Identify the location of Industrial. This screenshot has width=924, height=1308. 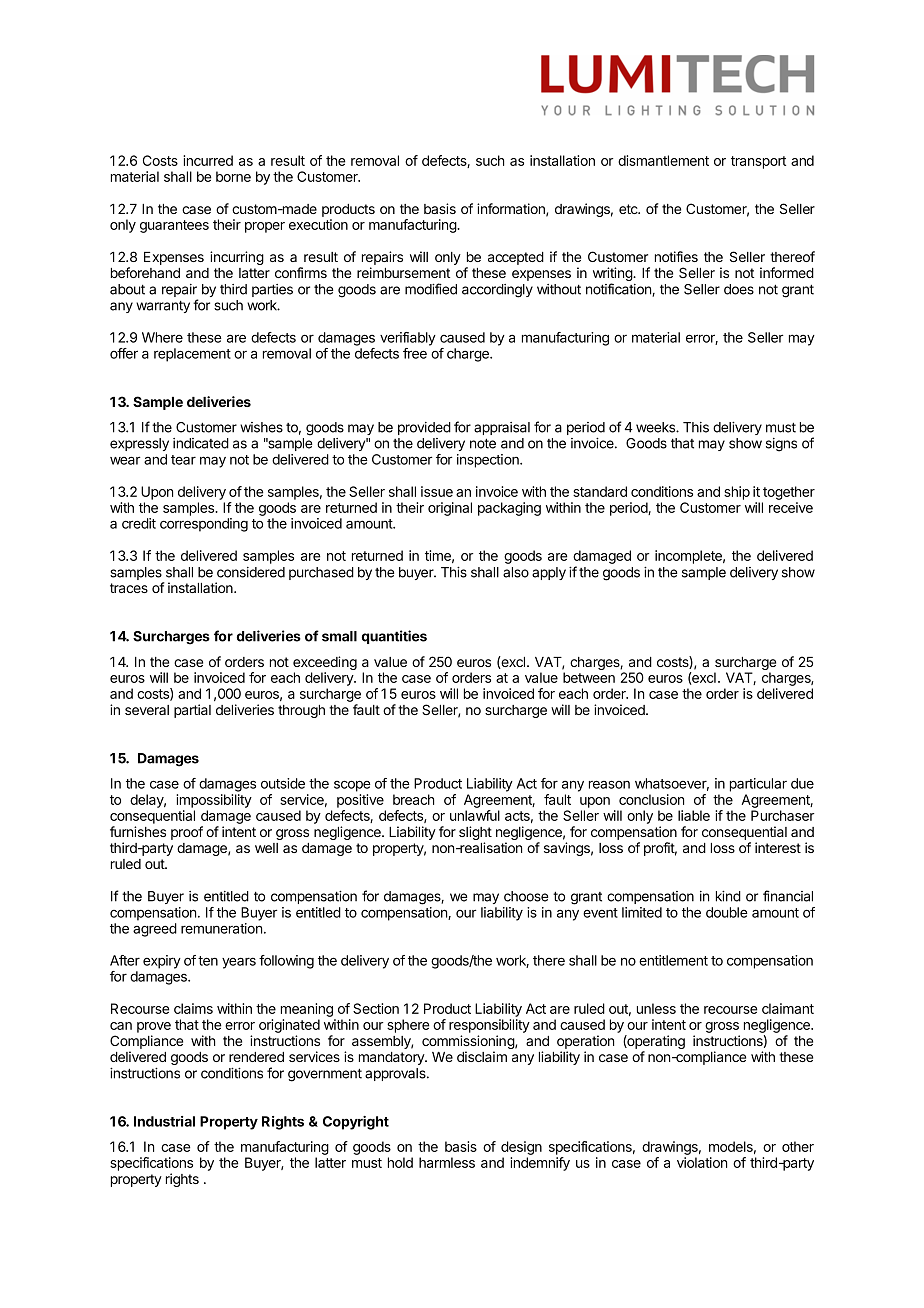
(164, 1121).
